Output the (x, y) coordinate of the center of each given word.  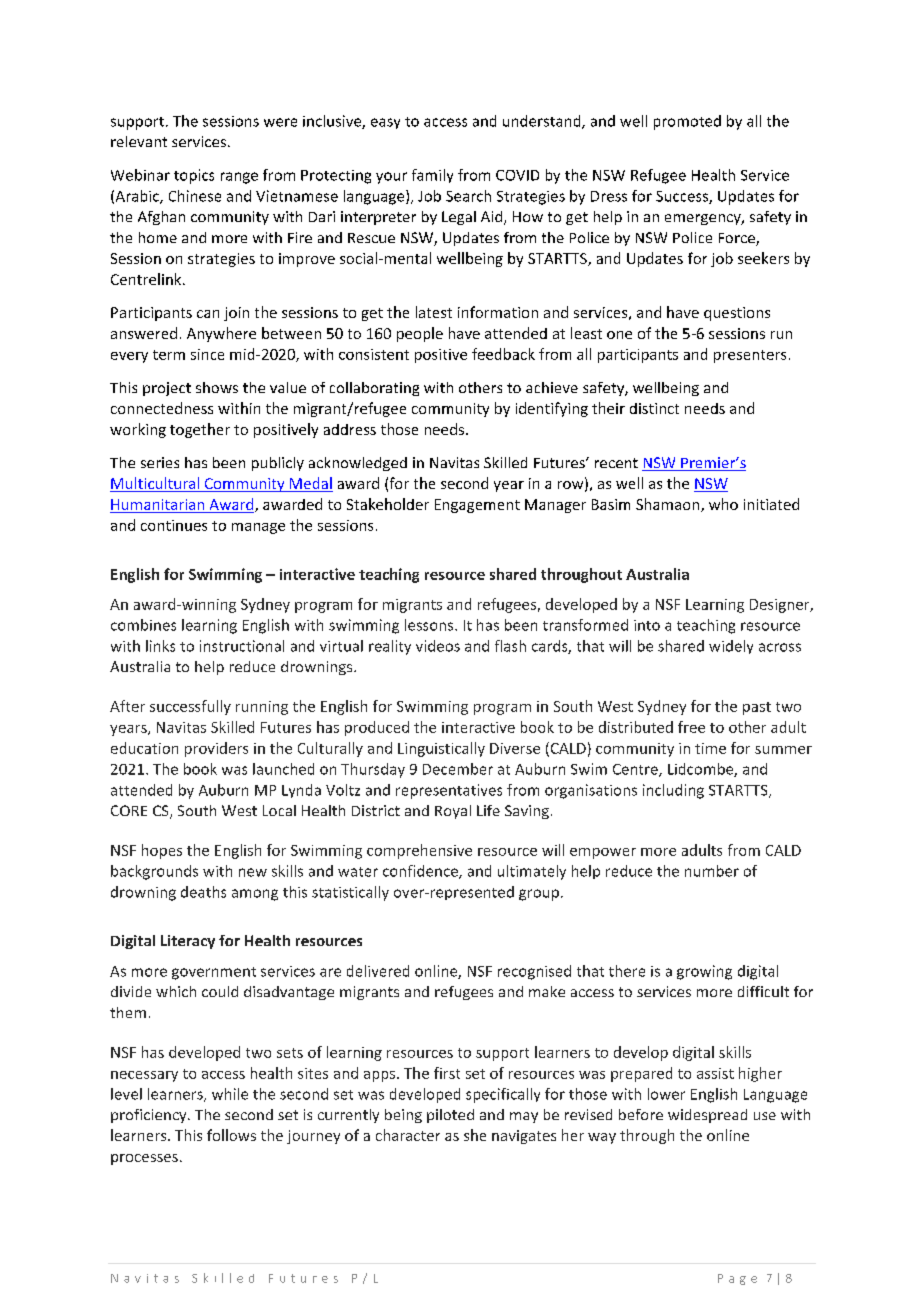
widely (731, 647)
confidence (421, 872)
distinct (654, 408)
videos (438, 646)
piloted (450, 1116)
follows (231, 1135)
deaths (203, 892)
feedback (503, 354)
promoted (687, 122)
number (712, 871)
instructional (242, 646)
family (432, 176)
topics (194, 176)
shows (217, 387)
